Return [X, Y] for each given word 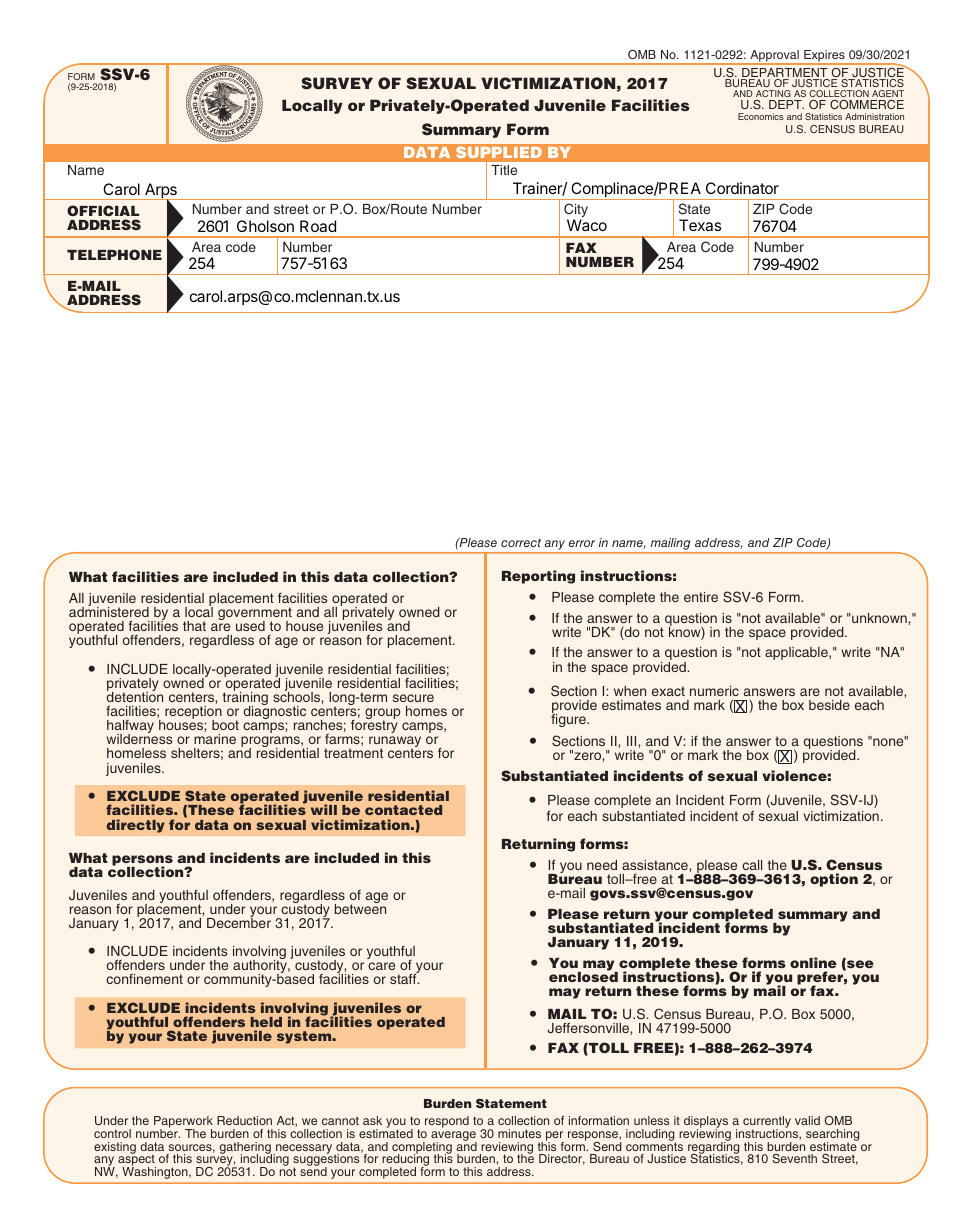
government [255, 615]
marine [215, 739]
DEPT [786, 104]
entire [701, 597]
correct [521, 543]
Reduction [244, 1120]
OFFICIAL [103, 210]
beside [829, 705]
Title [504, 170]
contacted [403, 810]
